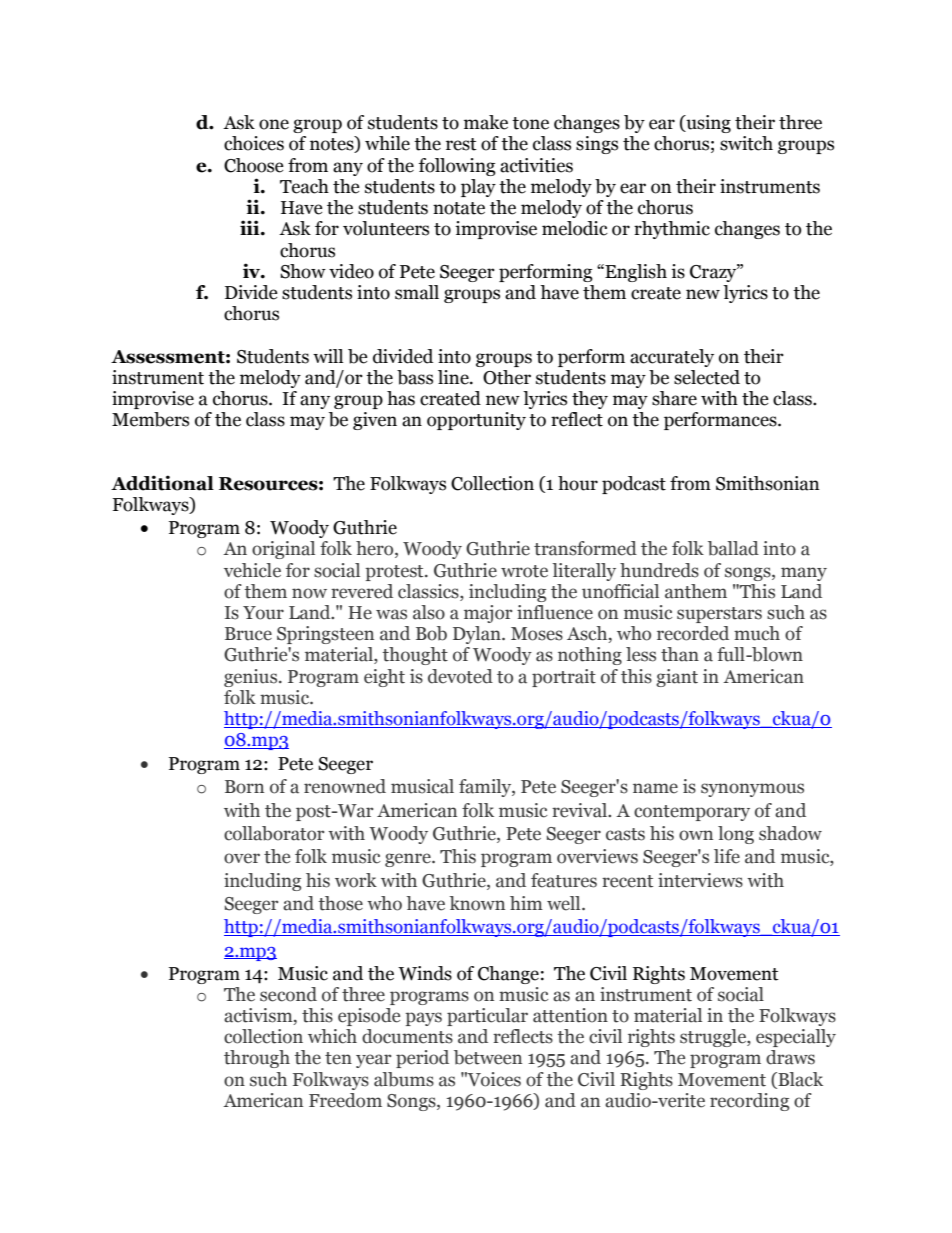 The width and height of the screenshot is (952, 1233). I want to click on choices, so click(254, 143).
